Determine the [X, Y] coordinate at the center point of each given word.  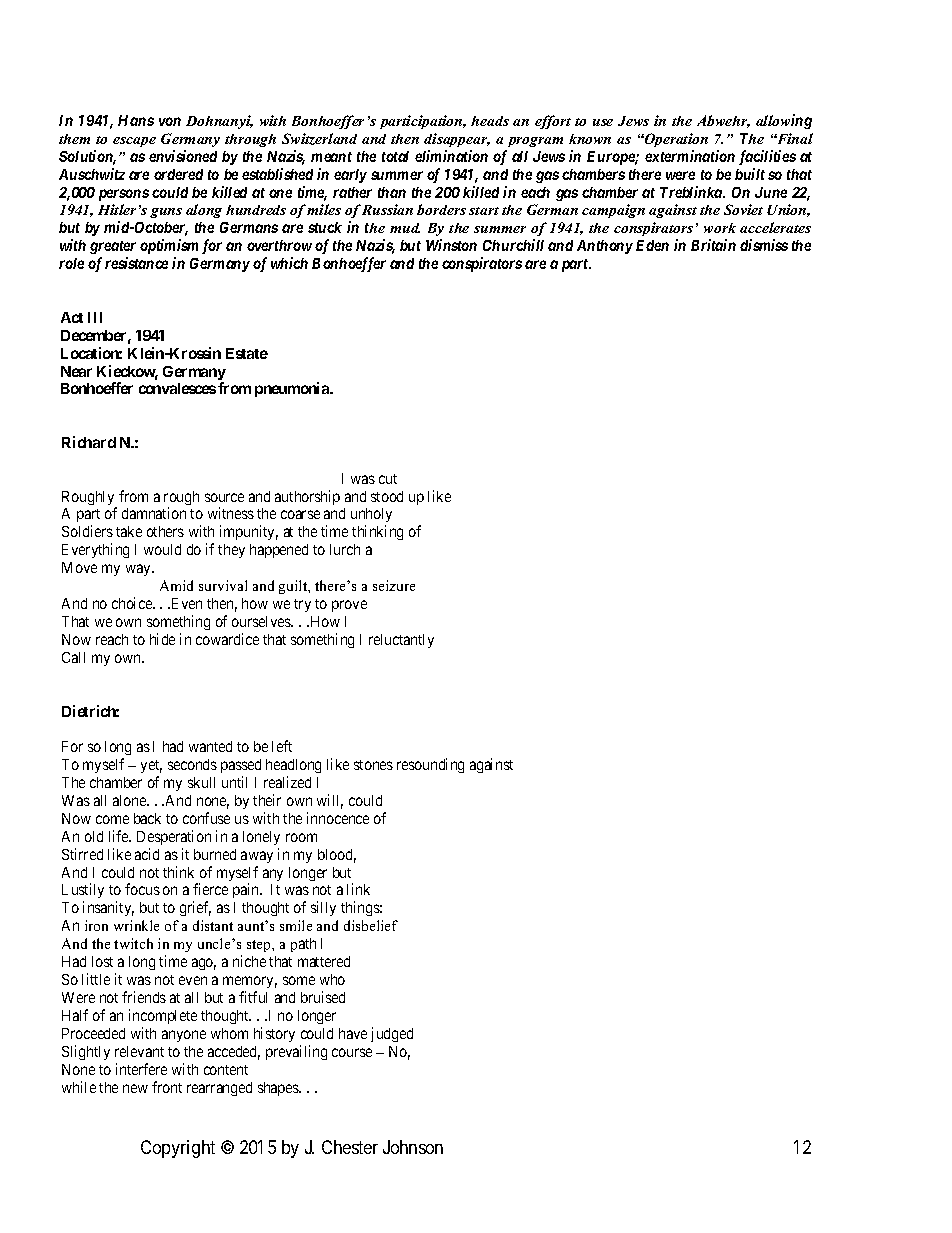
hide [162, 639]
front [167, 1087]
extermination [690, 156]
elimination [451, 156]
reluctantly [401, 641]
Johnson [413, 1147]
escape [134, 142]
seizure [394, 585]
